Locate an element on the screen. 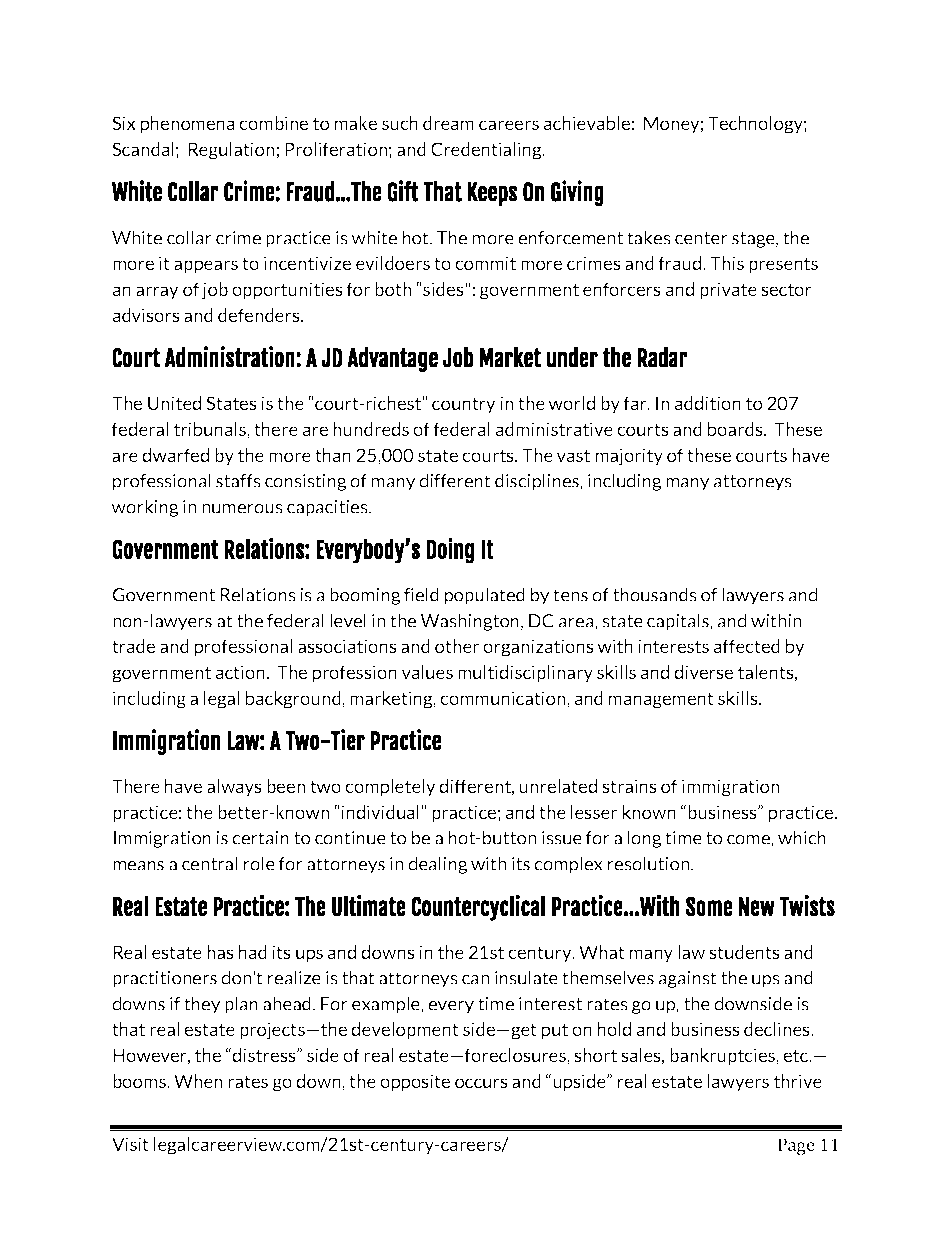  thrive is located at coordinates (798, 1081).
